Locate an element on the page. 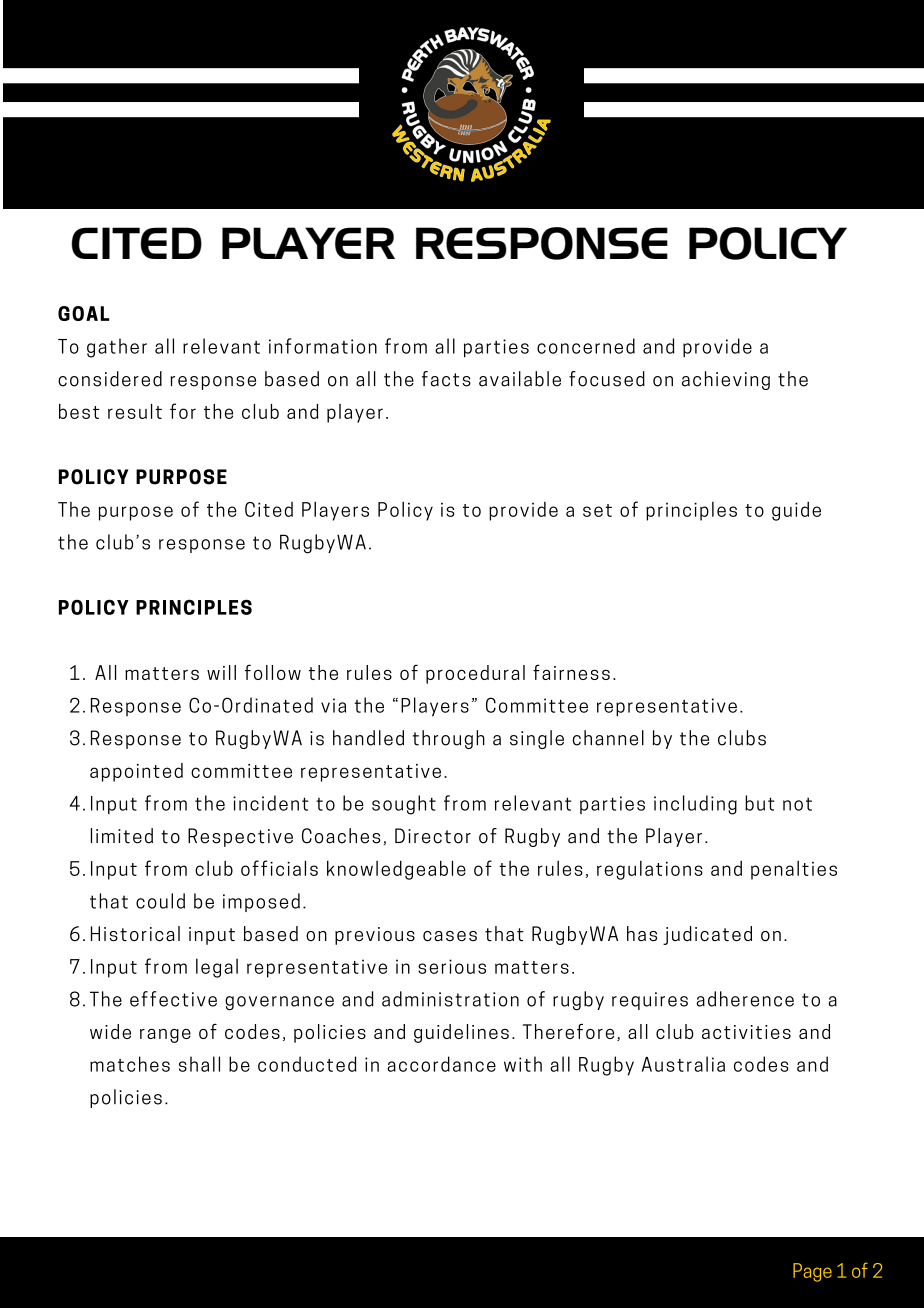 Image resolution: width=924 pixels, height=1308 pixels. shall is located at coordinates (199, 1064).
